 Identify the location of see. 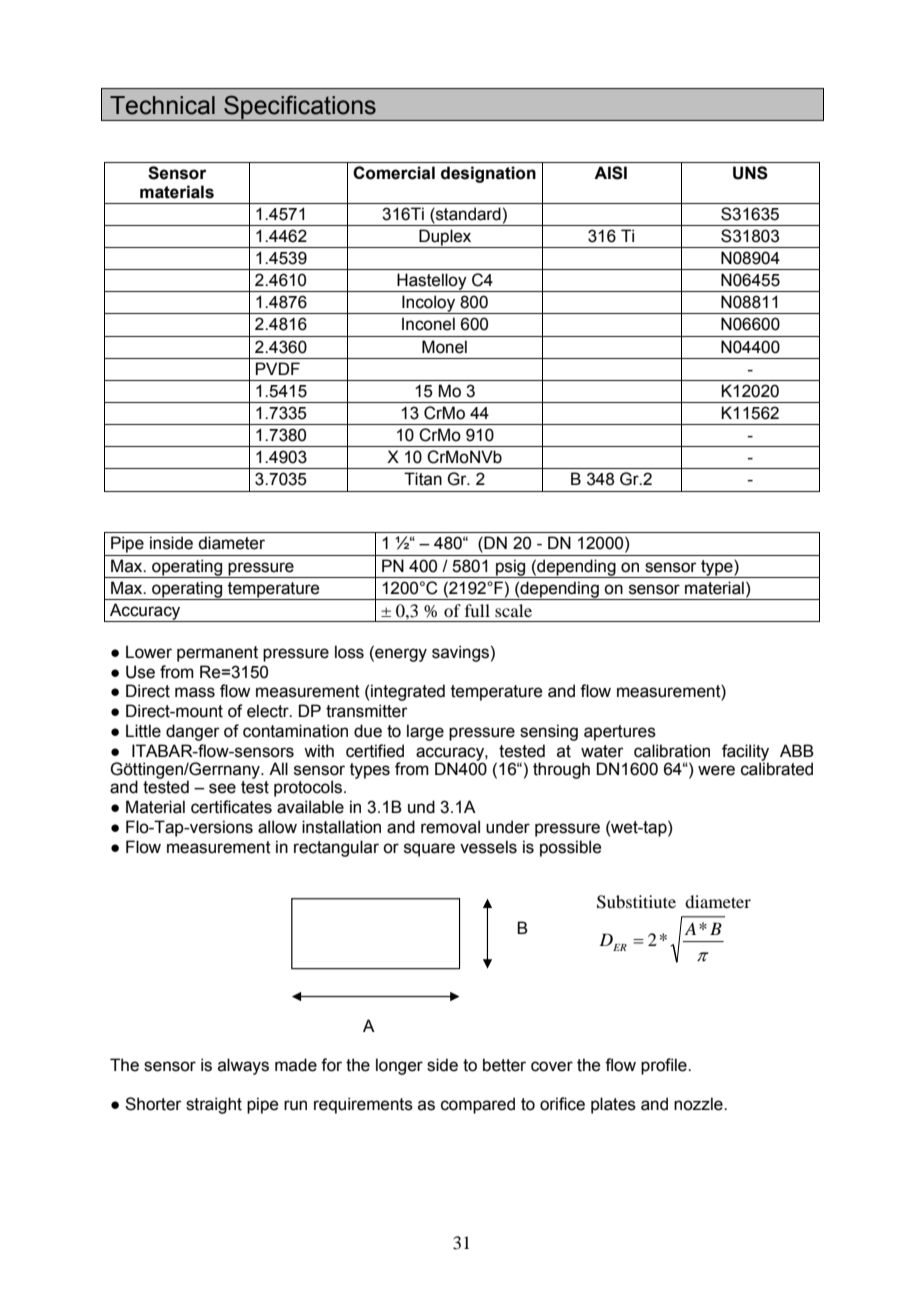
(222, 788).
